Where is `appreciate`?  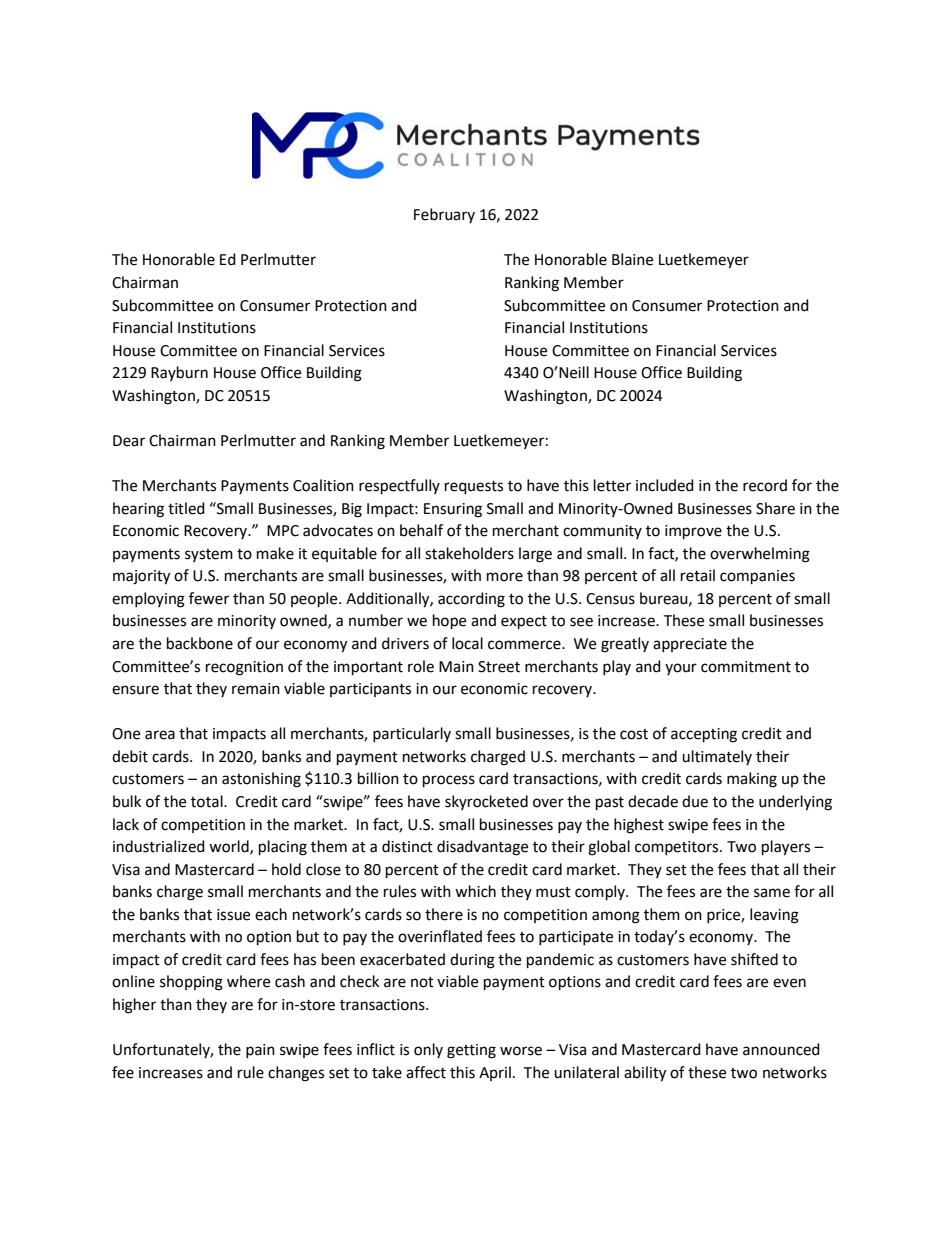
appreciate is located at coordinates (690, 645).
